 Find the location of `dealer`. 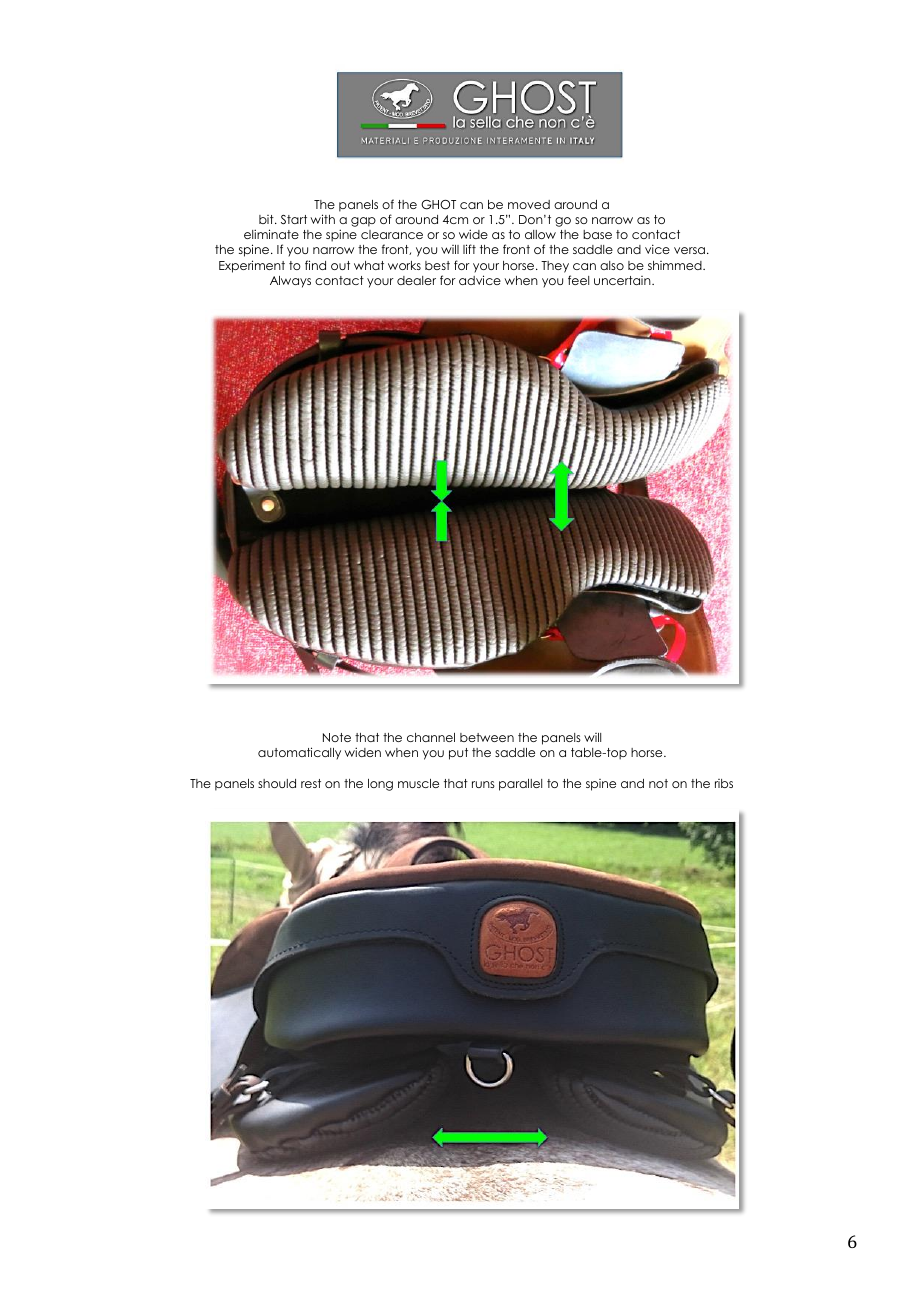

dealer is located at coordinates (416, 280).
